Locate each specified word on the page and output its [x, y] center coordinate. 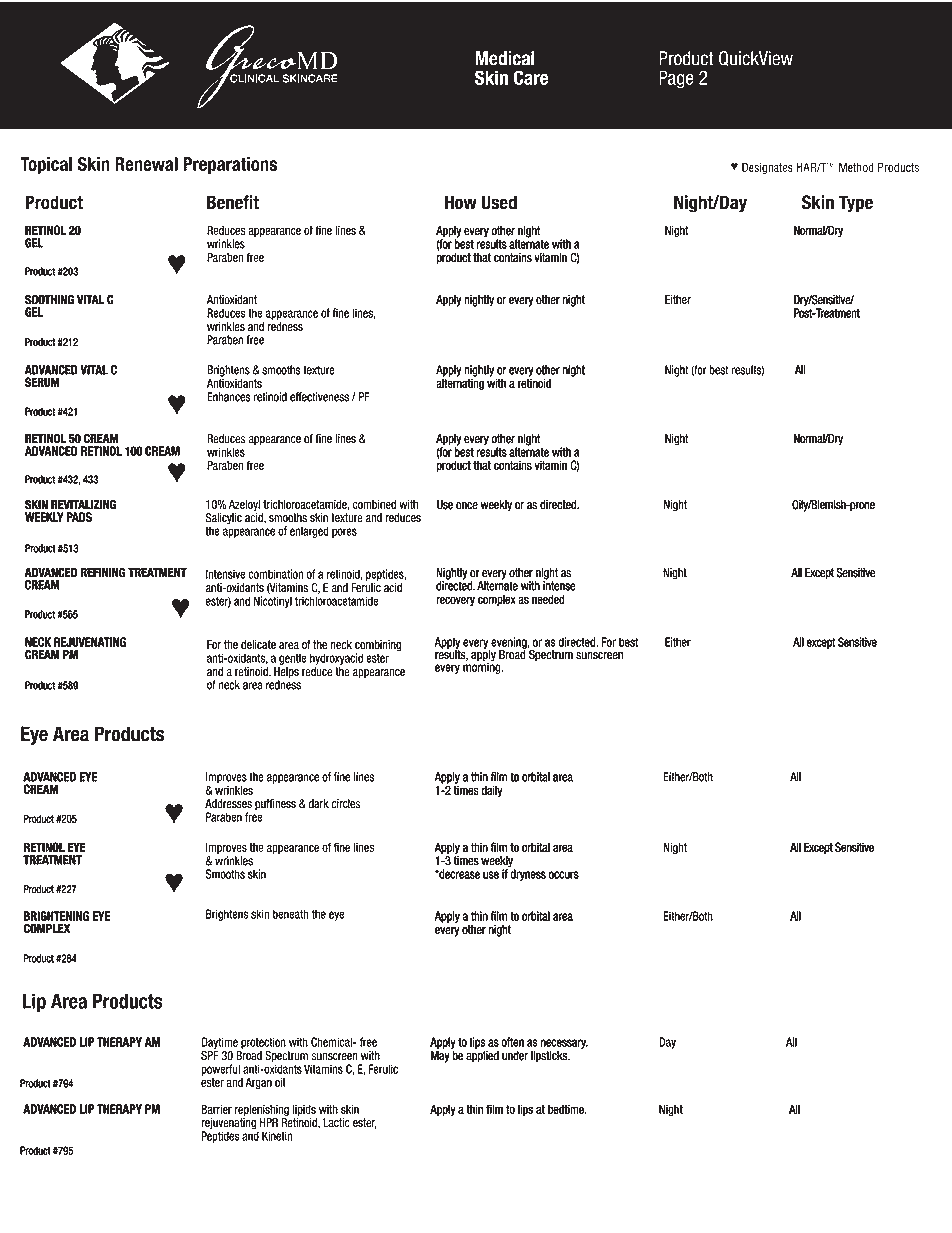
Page [676, 79]
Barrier [217, 1109]
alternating [460, 383]
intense [559, 585]
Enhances [228, 397]
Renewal [146, 164]
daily [492, 791]
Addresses [228, 804]
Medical [505, 58]
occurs [564, 875]
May [440, 1057]
